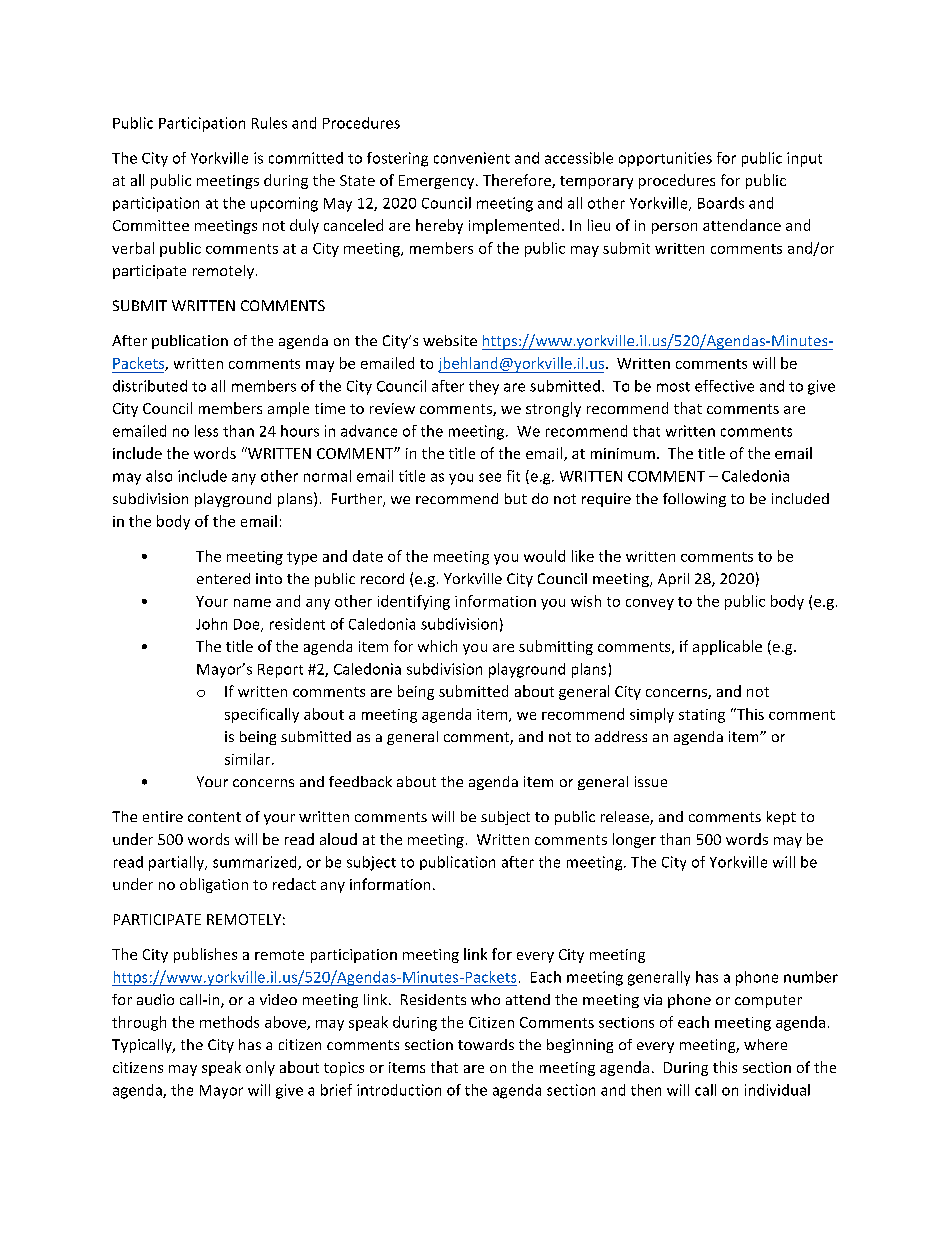 Image resolution: width=952 pixels, height=1233 pixels. What do you see at coordinates (150, 386) in the screenshot?
I see `distributed` at bounding box center [150, 386].
